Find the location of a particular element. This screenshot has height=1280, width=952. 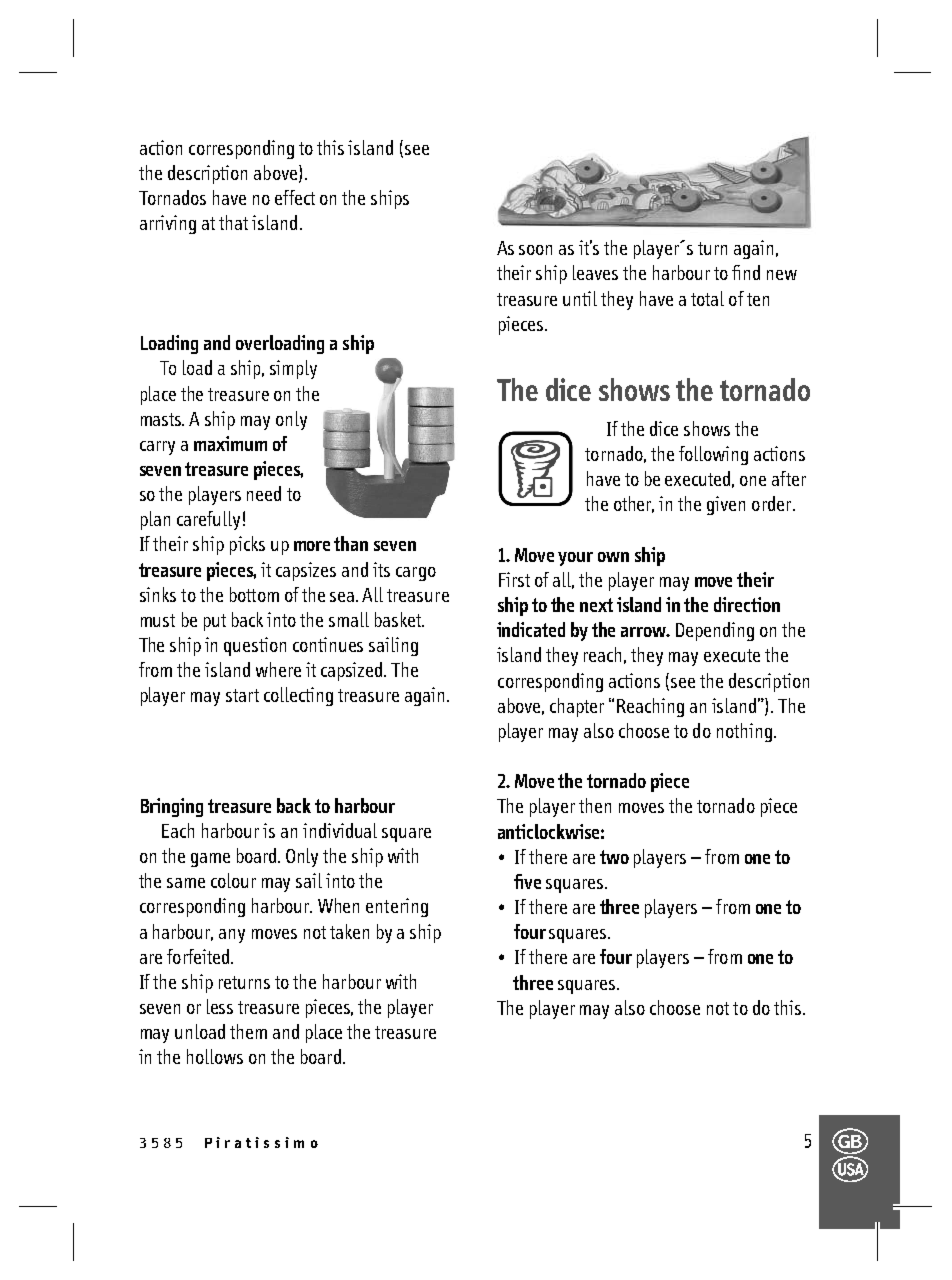

indicated is located at coordinates (531, 629).
